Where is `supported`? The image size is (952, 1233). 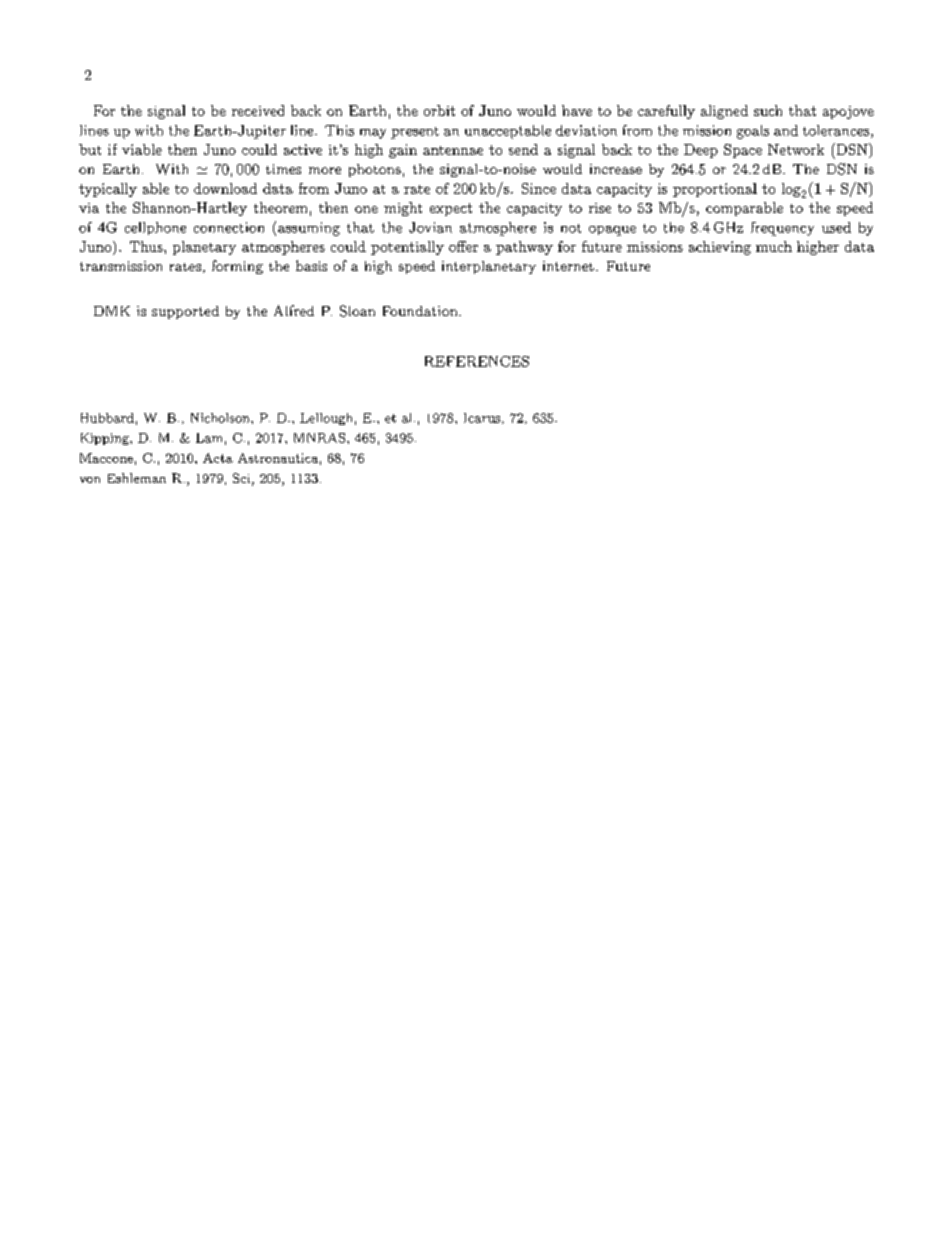
supported is located at coordinates (185, 312).
